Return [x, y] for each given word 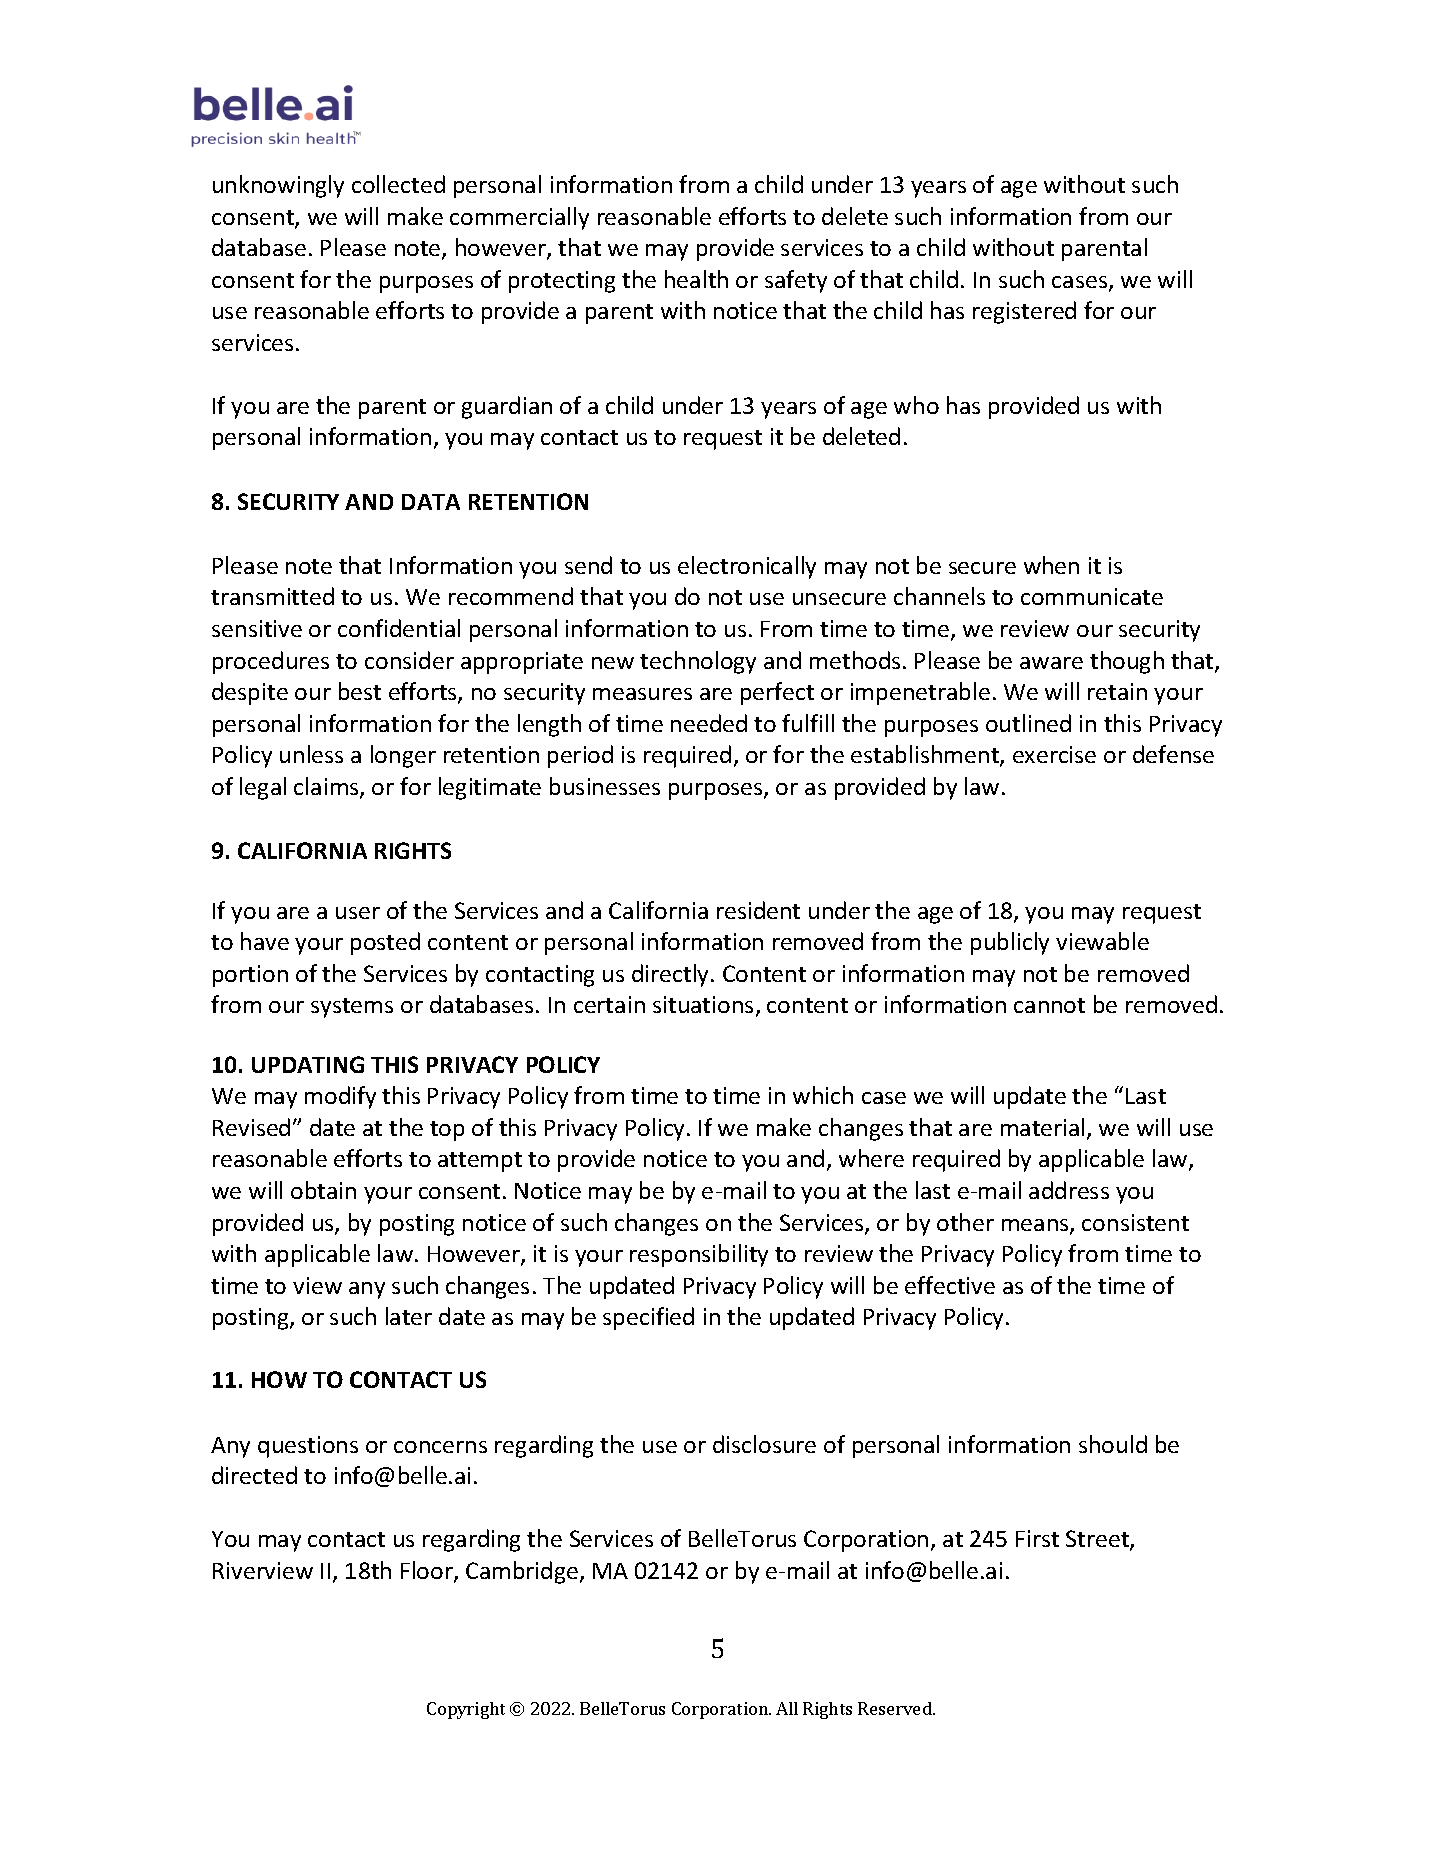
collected [398, 184]
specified [648, 1318]
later [409, 1316]
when [1051, 565]
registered [1024, 312]
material [1042, 1127]
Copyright [466, 1710]
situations [703, 1004]
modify [340, 1097]
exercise [1054, 754]
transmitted [272, 596]
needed [709, 723]
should [1113, 1444]
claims [327, 787]
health [696, 279]
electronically [747, 567]
